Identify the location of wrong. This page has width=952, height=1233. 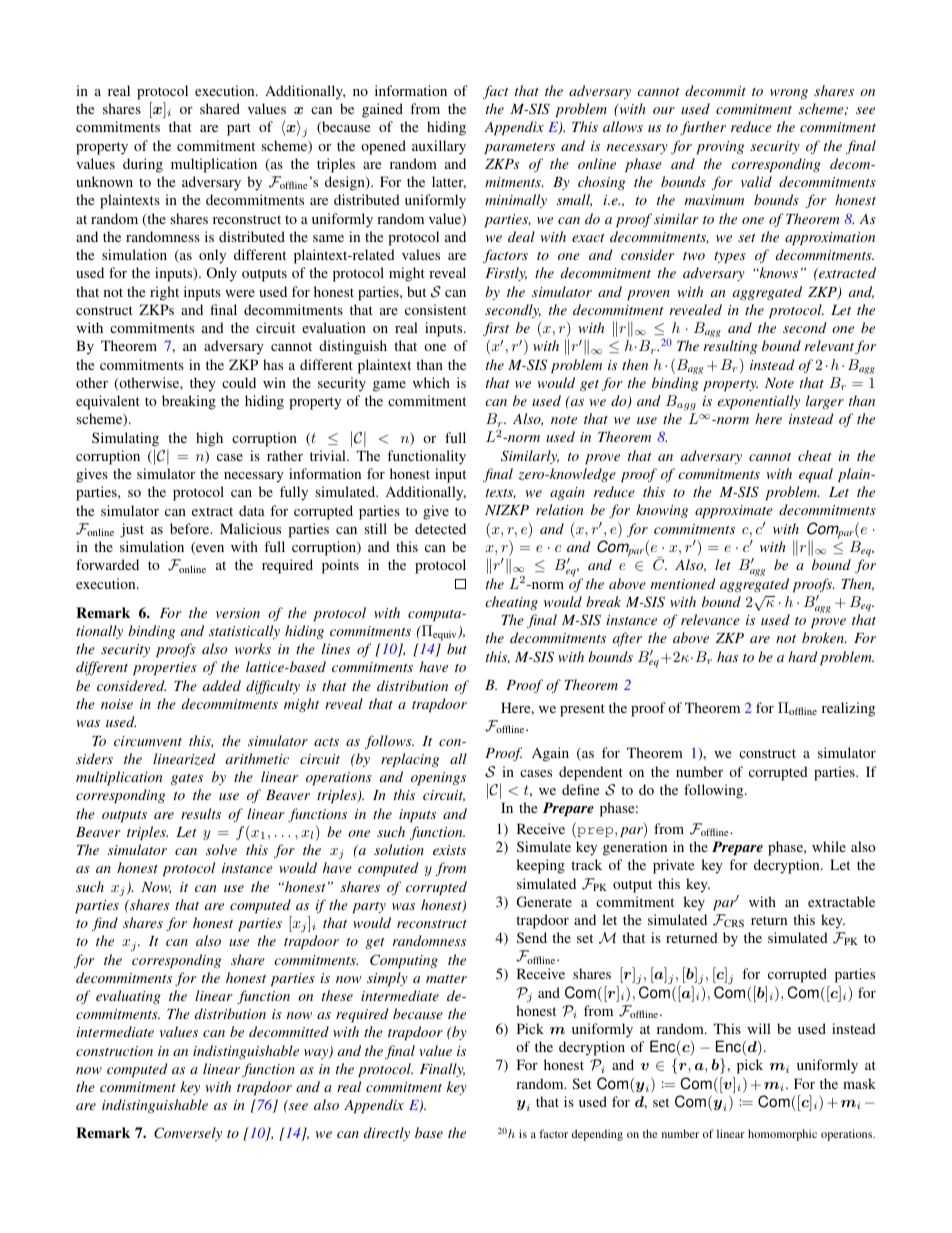
(789, 94).
